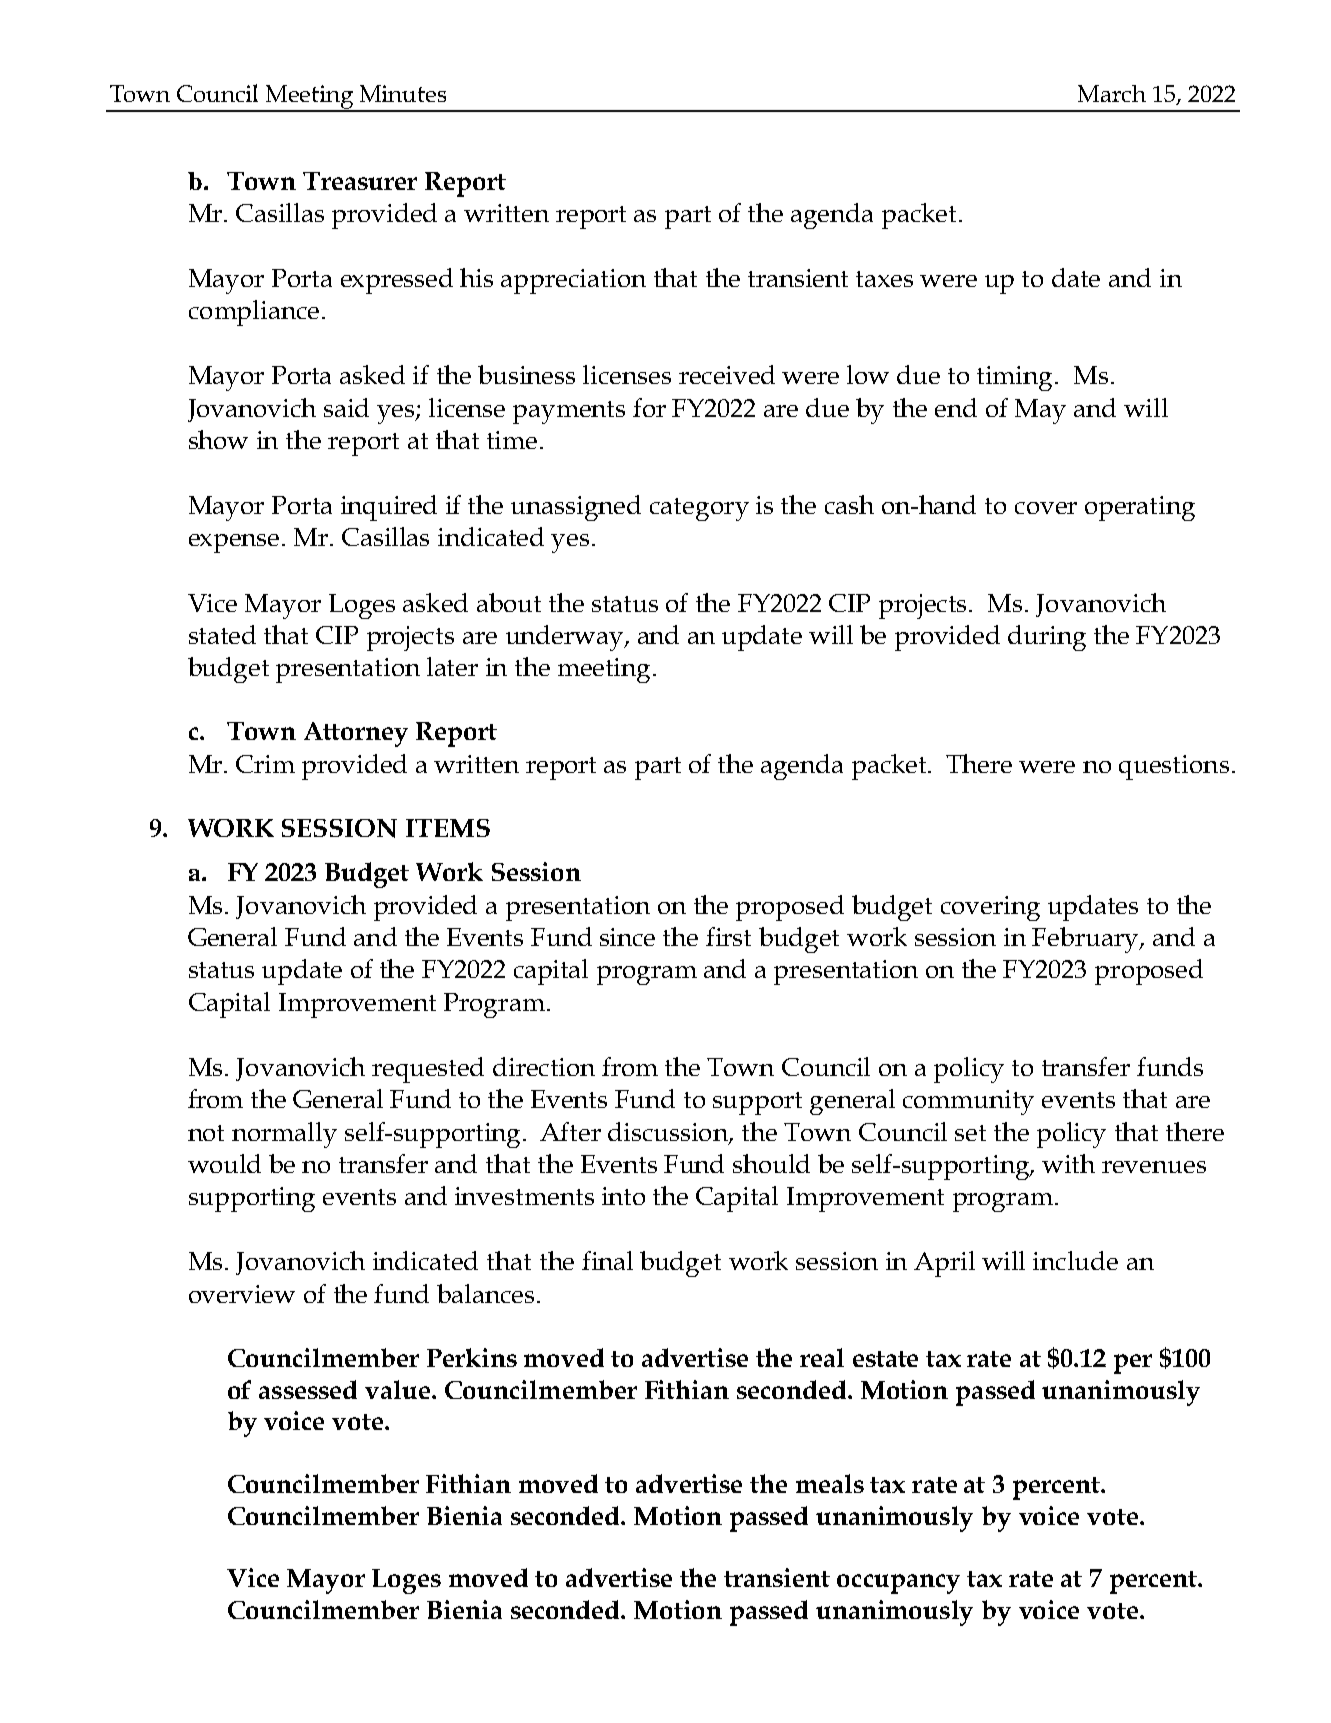 The height and width of the image is (1723, 1331). I want to click on appreciation, so click(573, 281).
